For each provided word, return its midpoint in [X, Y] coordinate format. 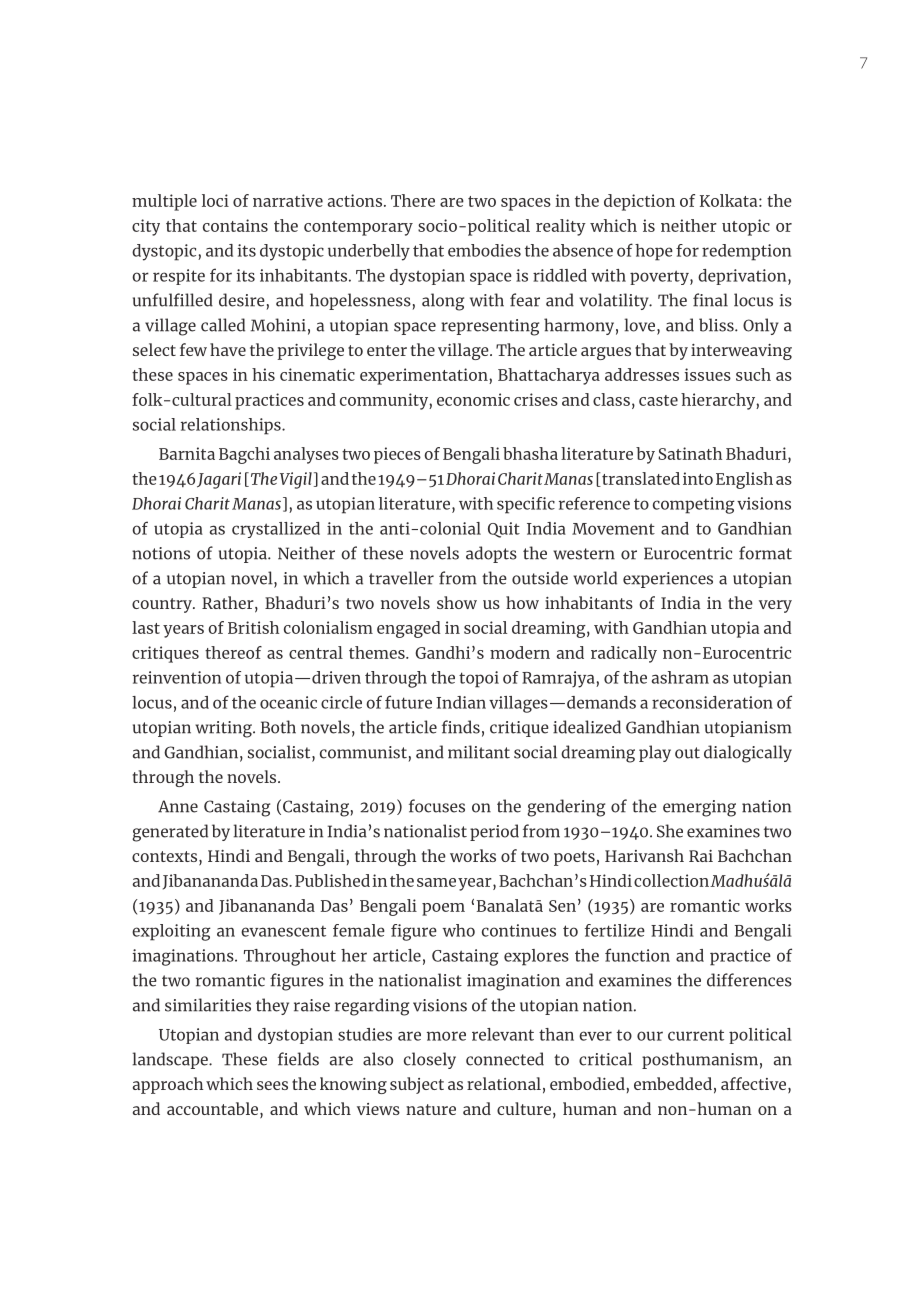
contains [235, 225]
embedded [673, 1083]
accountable [214, 1110]
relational [504, 1083]
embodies [484, 250]
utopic [746, 227]
